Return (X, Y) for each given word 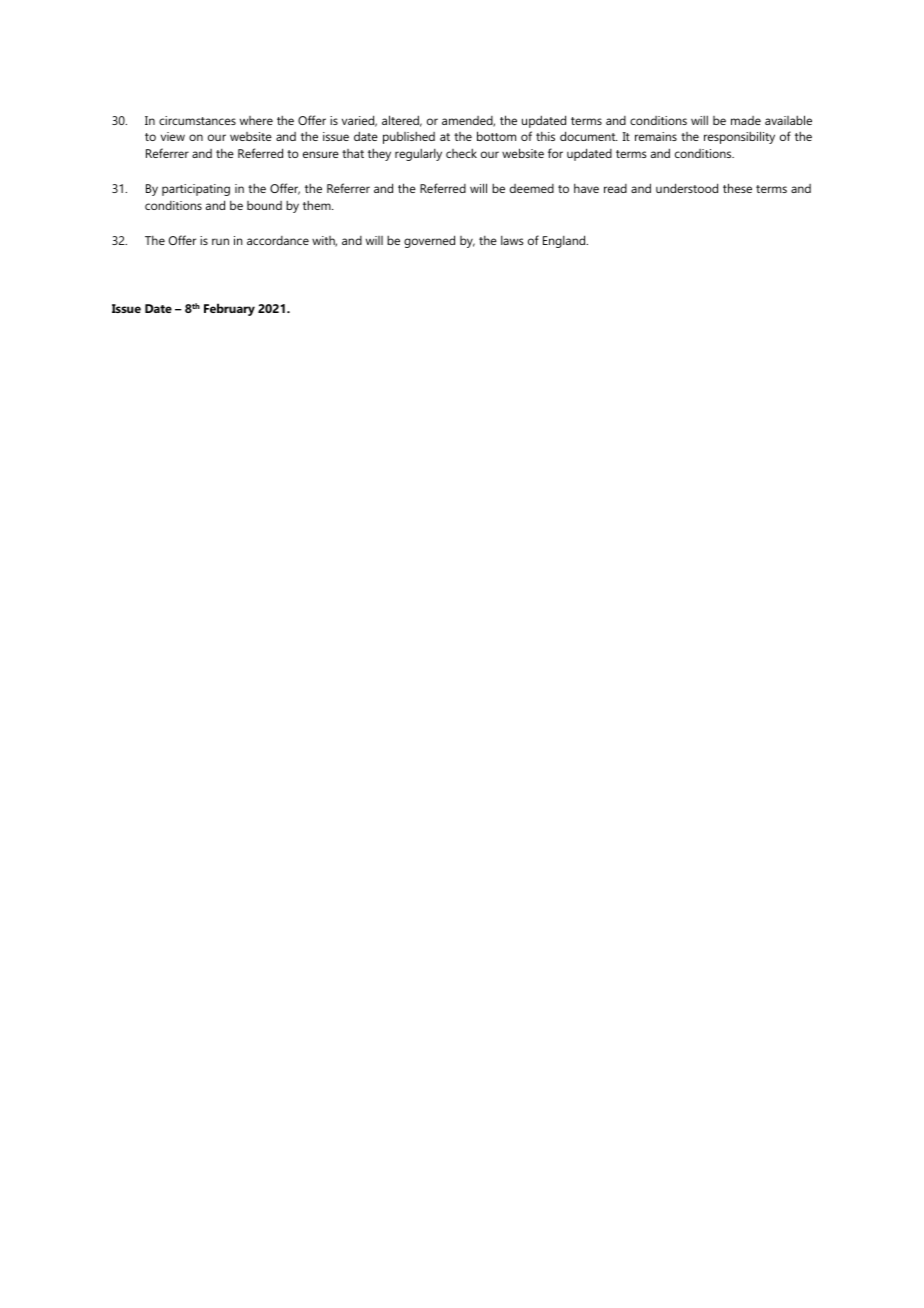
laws (512, 240)
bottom (496, 136)
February (229, 309)
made (746, 120)
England (565, 241)
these (737, 188)
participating (196, 190)
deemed (532, 188)
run (220, 241)
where (256, 120)
